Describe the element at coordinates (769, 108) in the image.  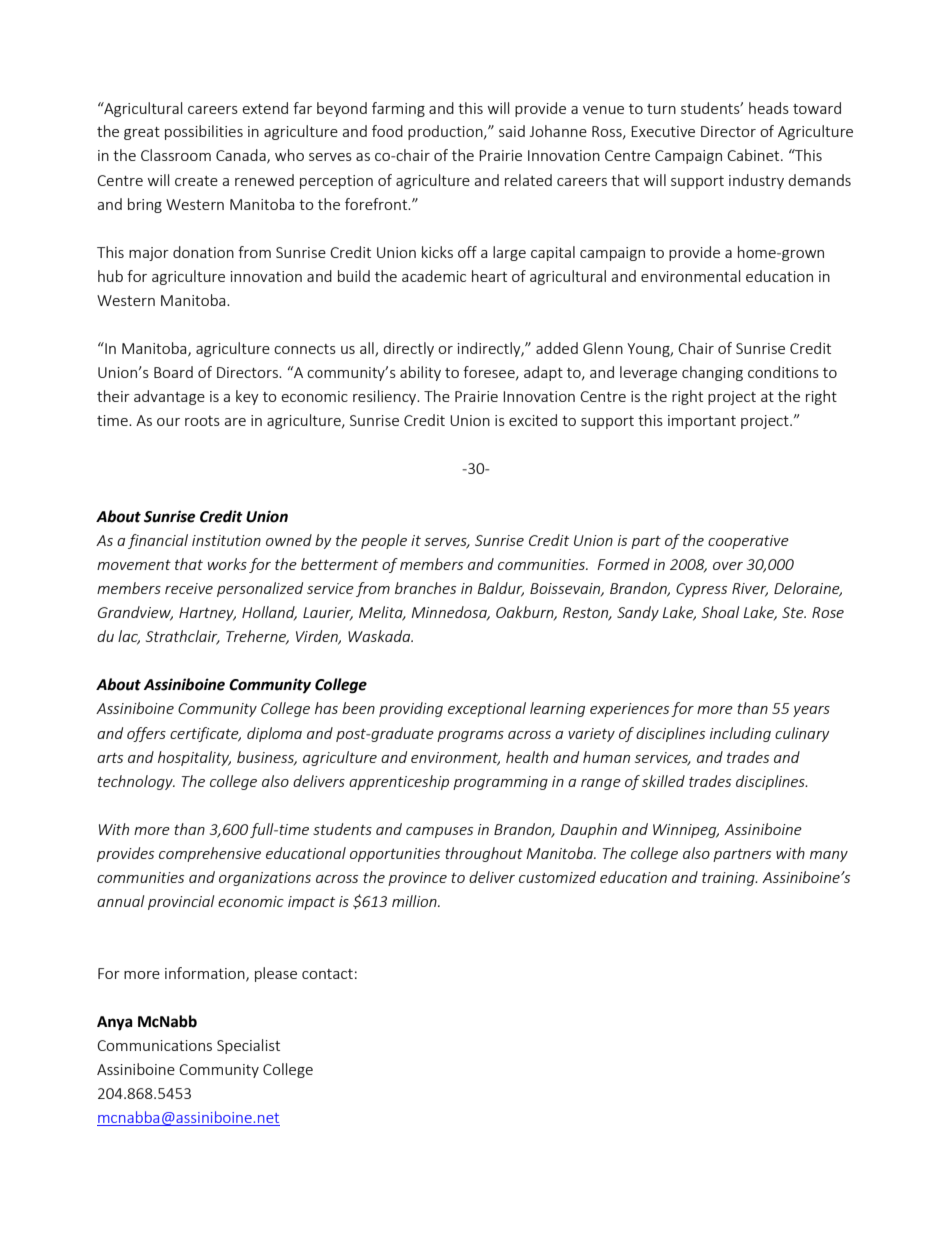
I see `heads` at that location.
